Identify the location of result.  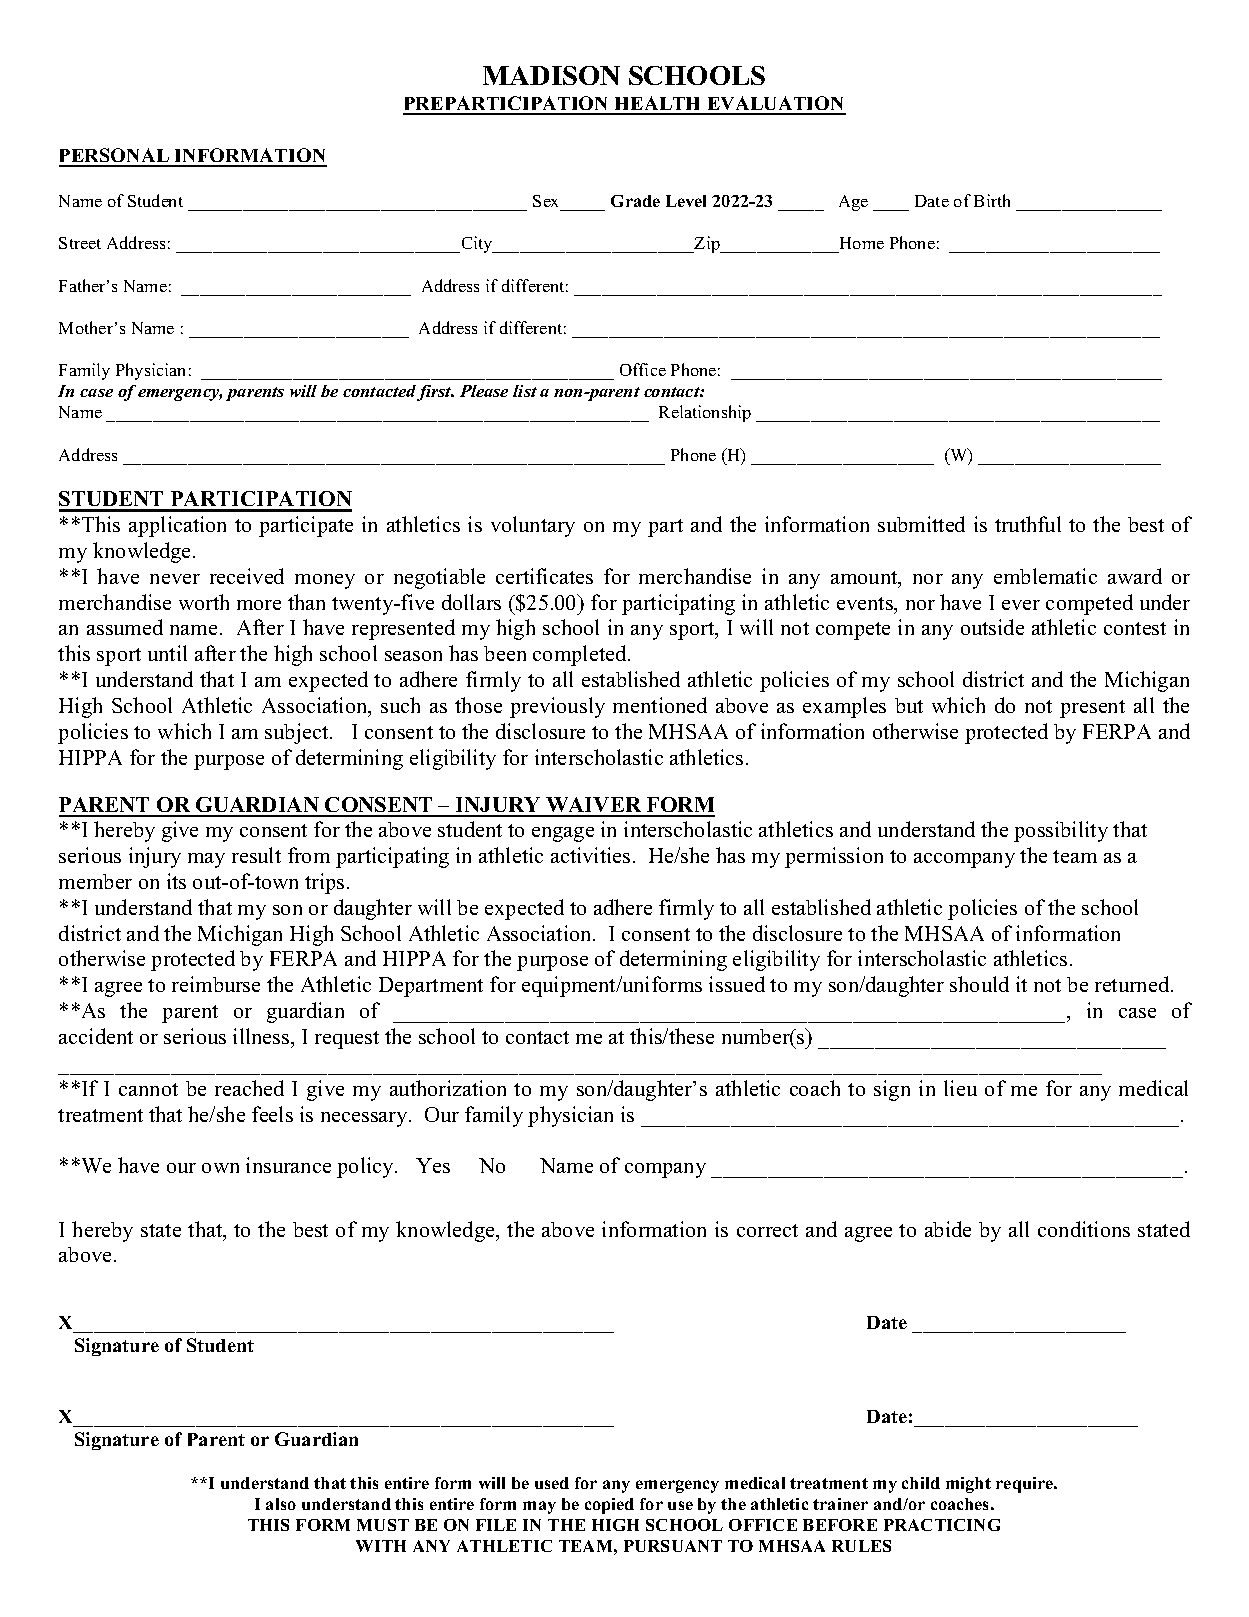
(256, 855).
